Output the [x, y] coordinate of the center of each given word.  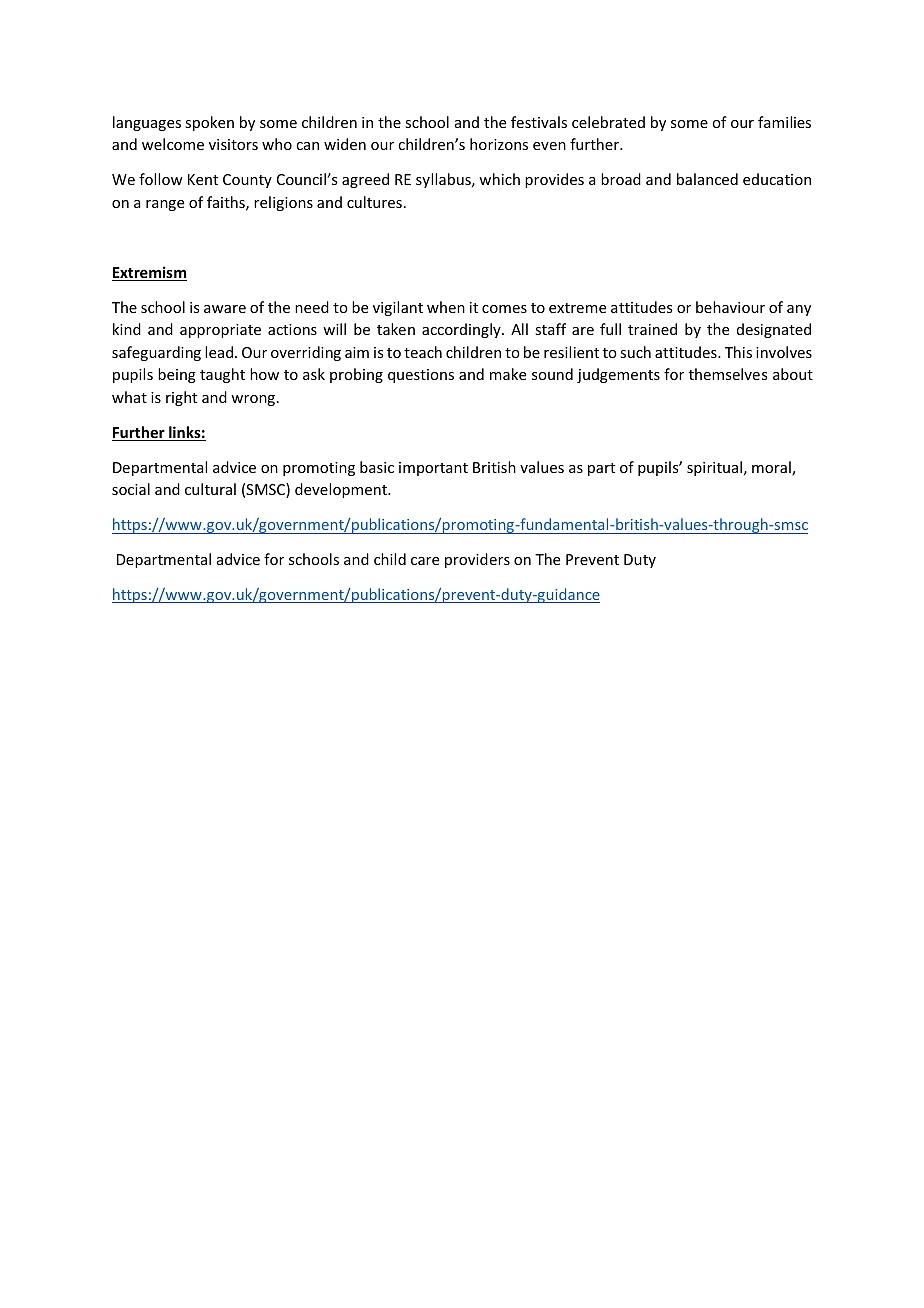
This [738, 352]
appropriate [220, 331]
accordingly [462, 330]
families [784, 122]
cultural [210, 489]
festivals [539, 122]
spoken [209, 123]
